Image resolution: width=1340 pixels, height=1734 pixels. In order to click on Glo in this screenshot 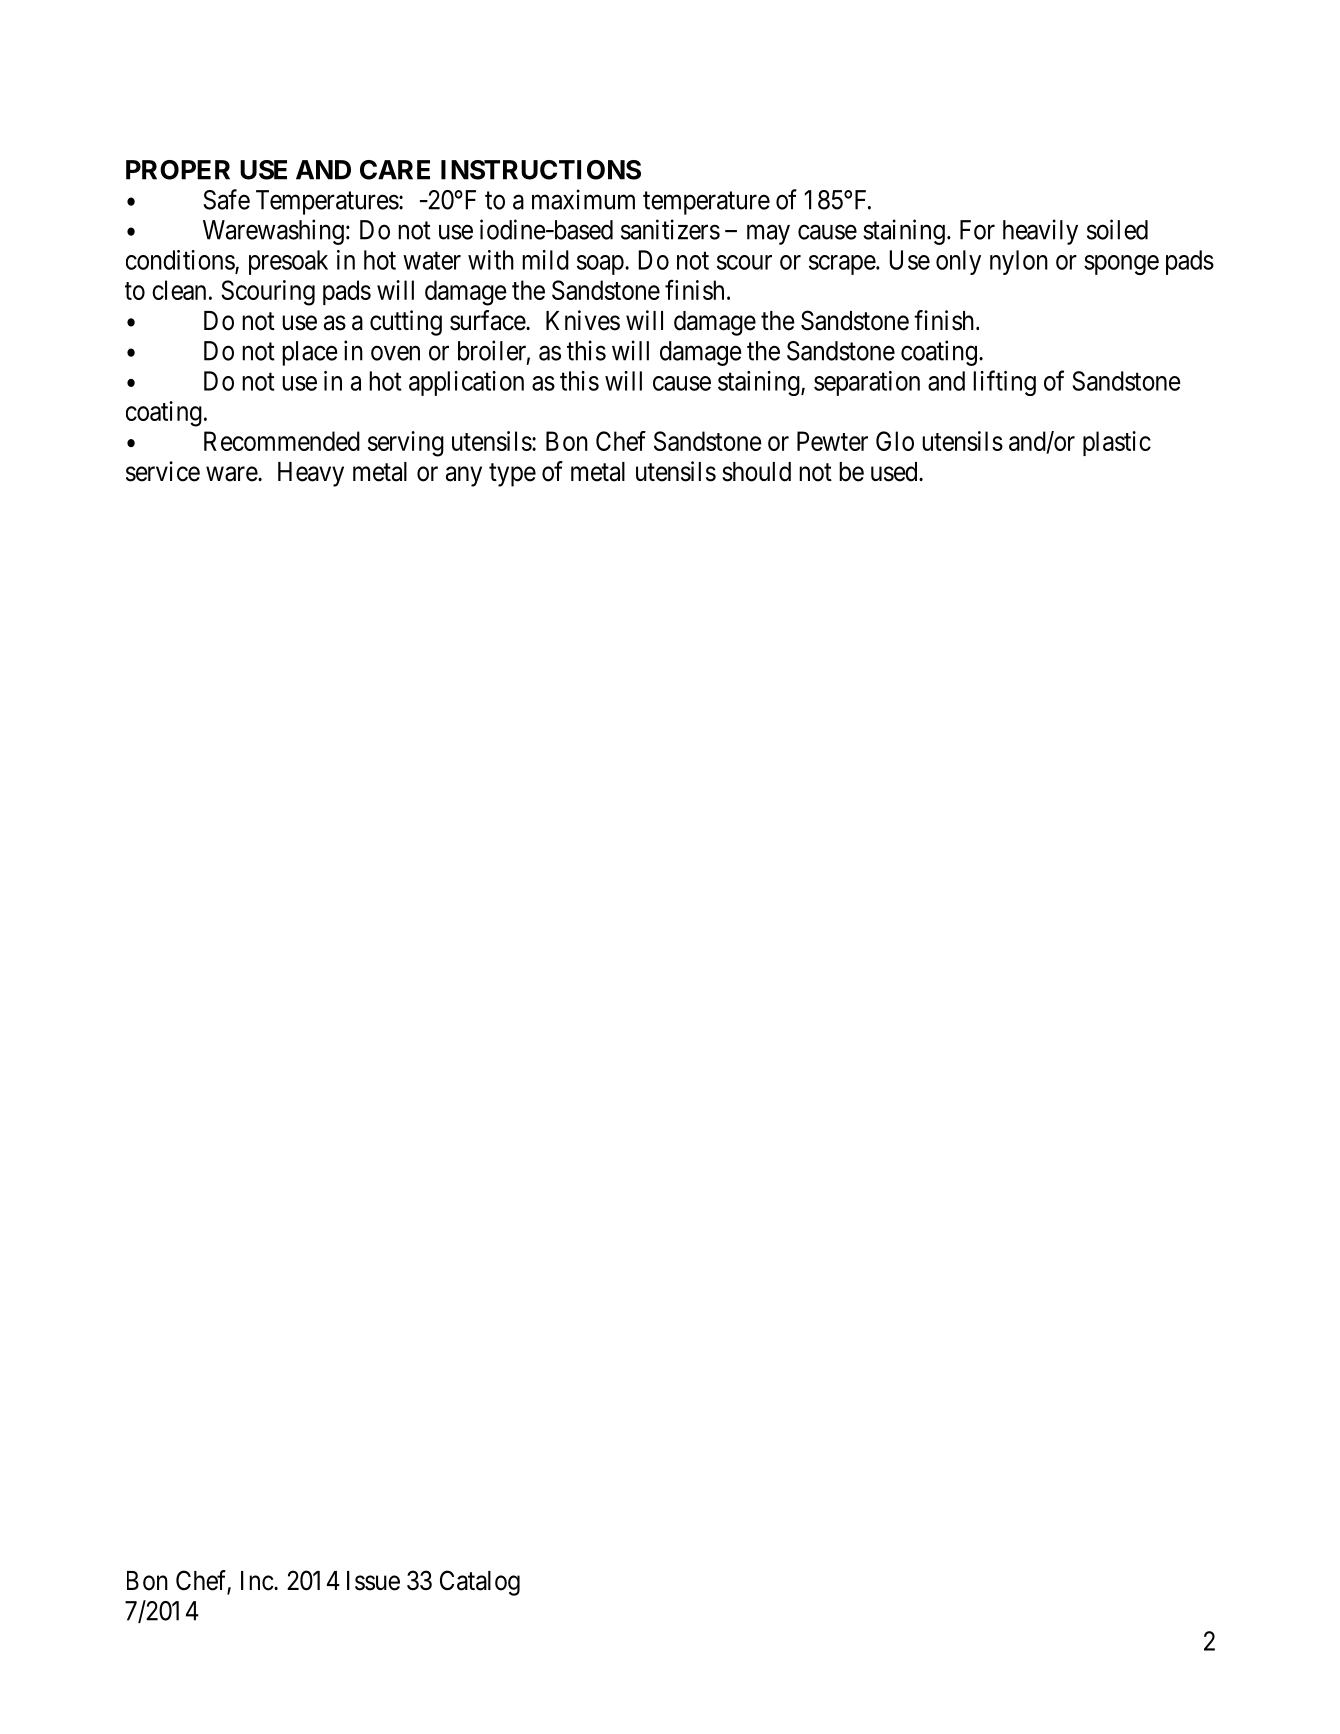, I will do `click(895, 441)`.
